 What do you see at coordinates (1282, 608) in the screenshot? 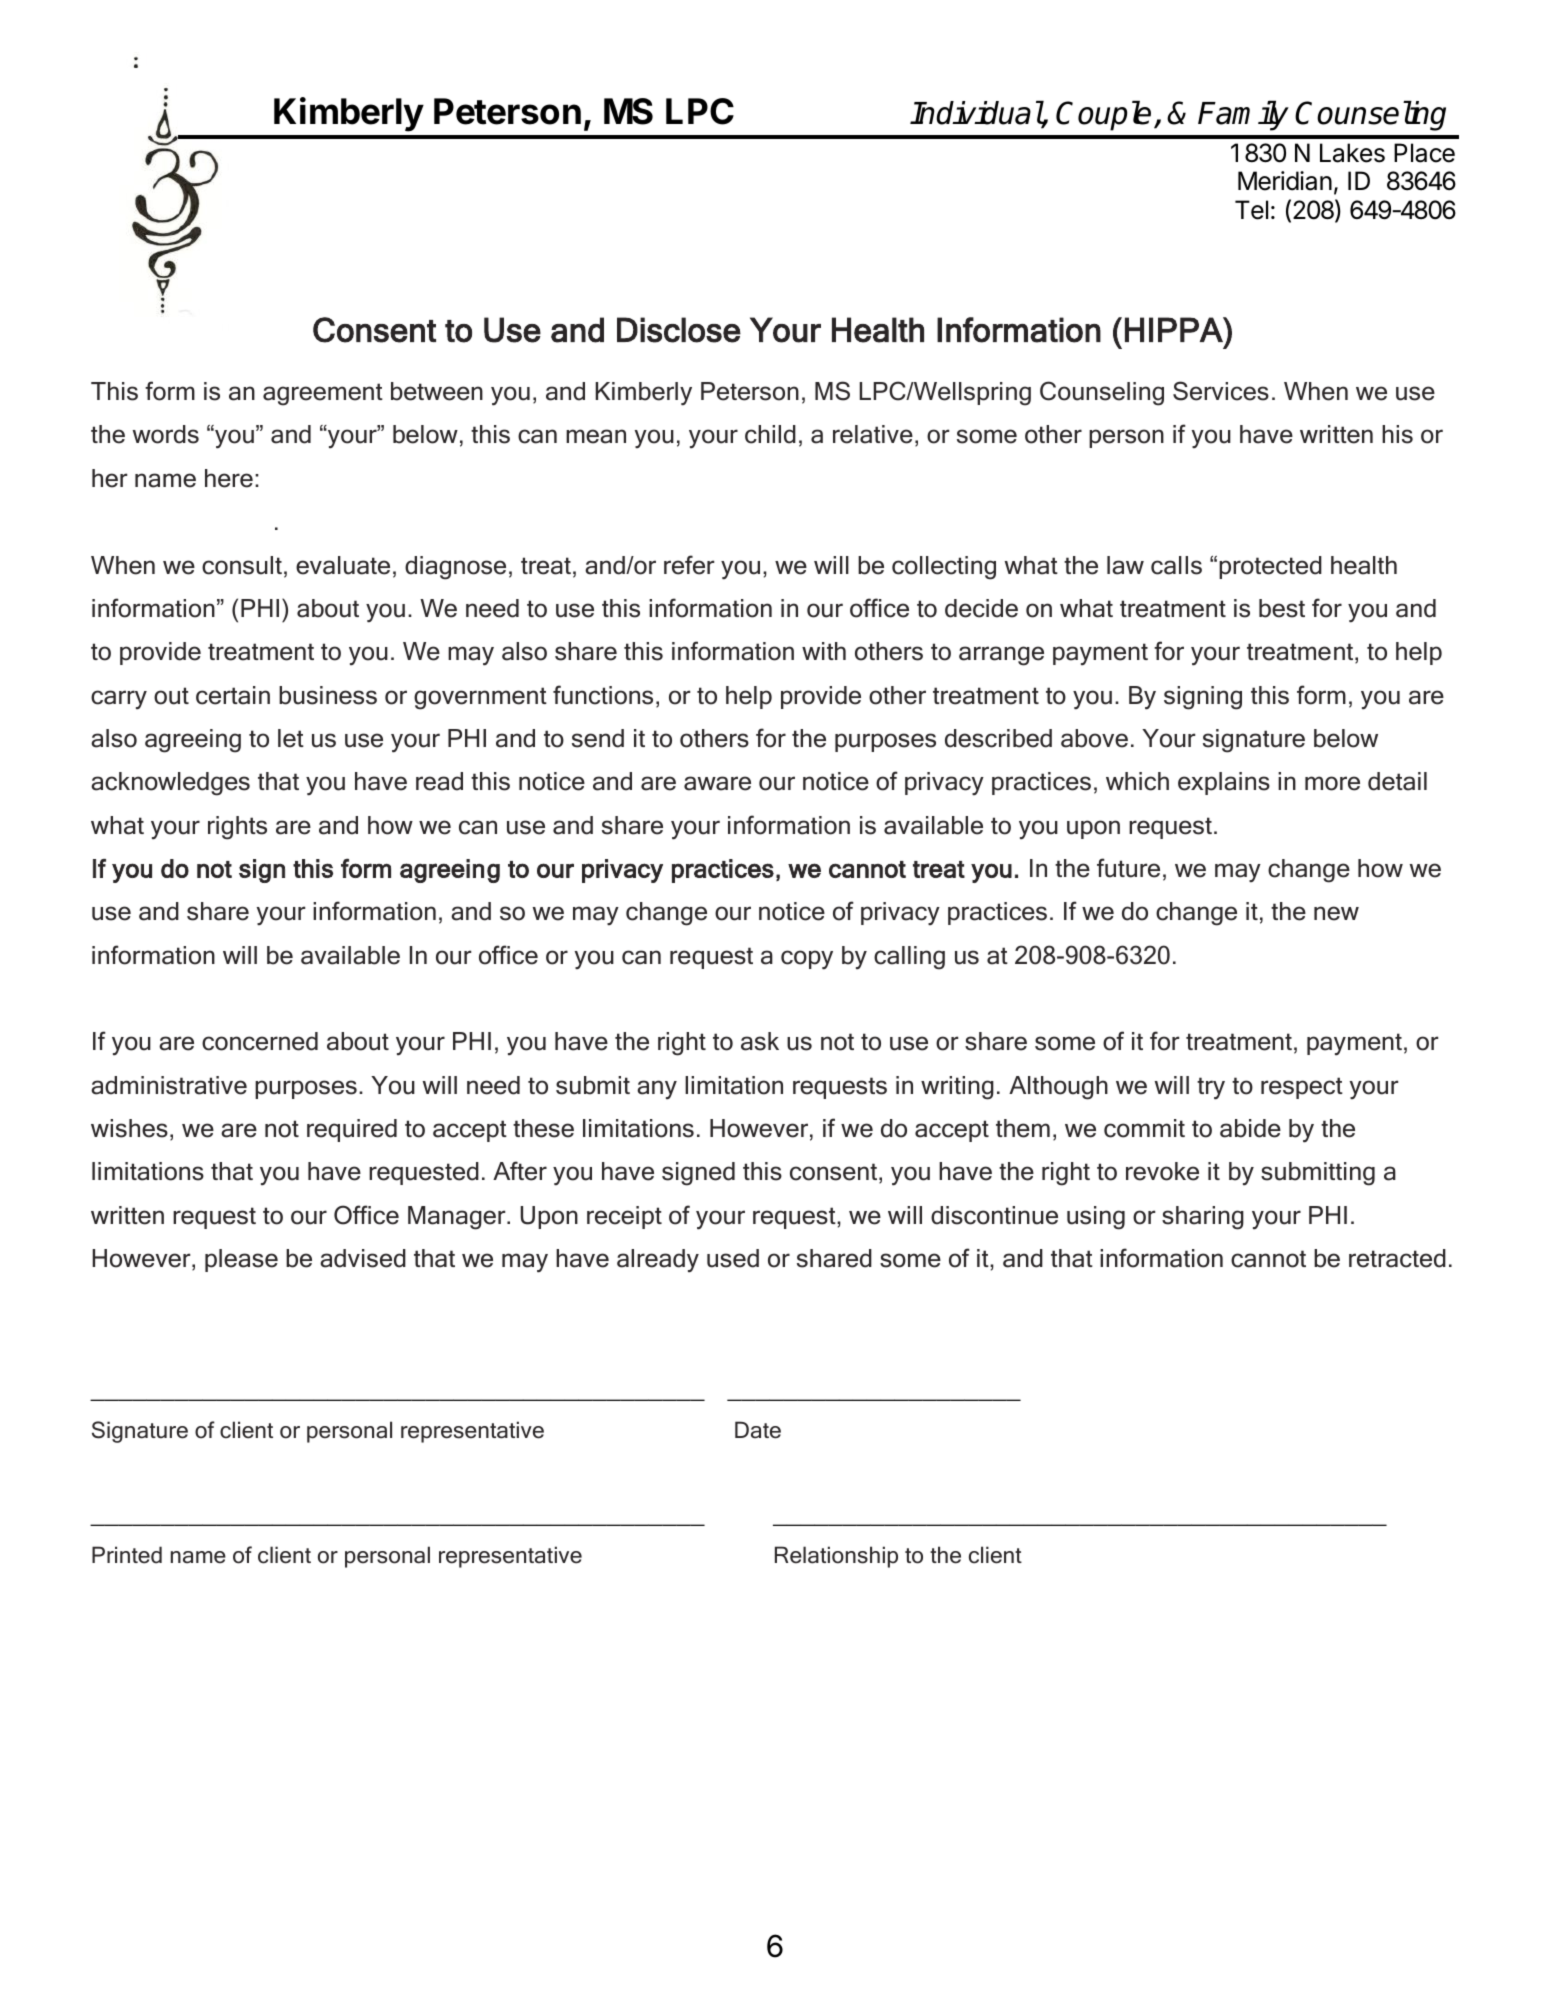
I see `best` at bounding box center [1282, 608].
